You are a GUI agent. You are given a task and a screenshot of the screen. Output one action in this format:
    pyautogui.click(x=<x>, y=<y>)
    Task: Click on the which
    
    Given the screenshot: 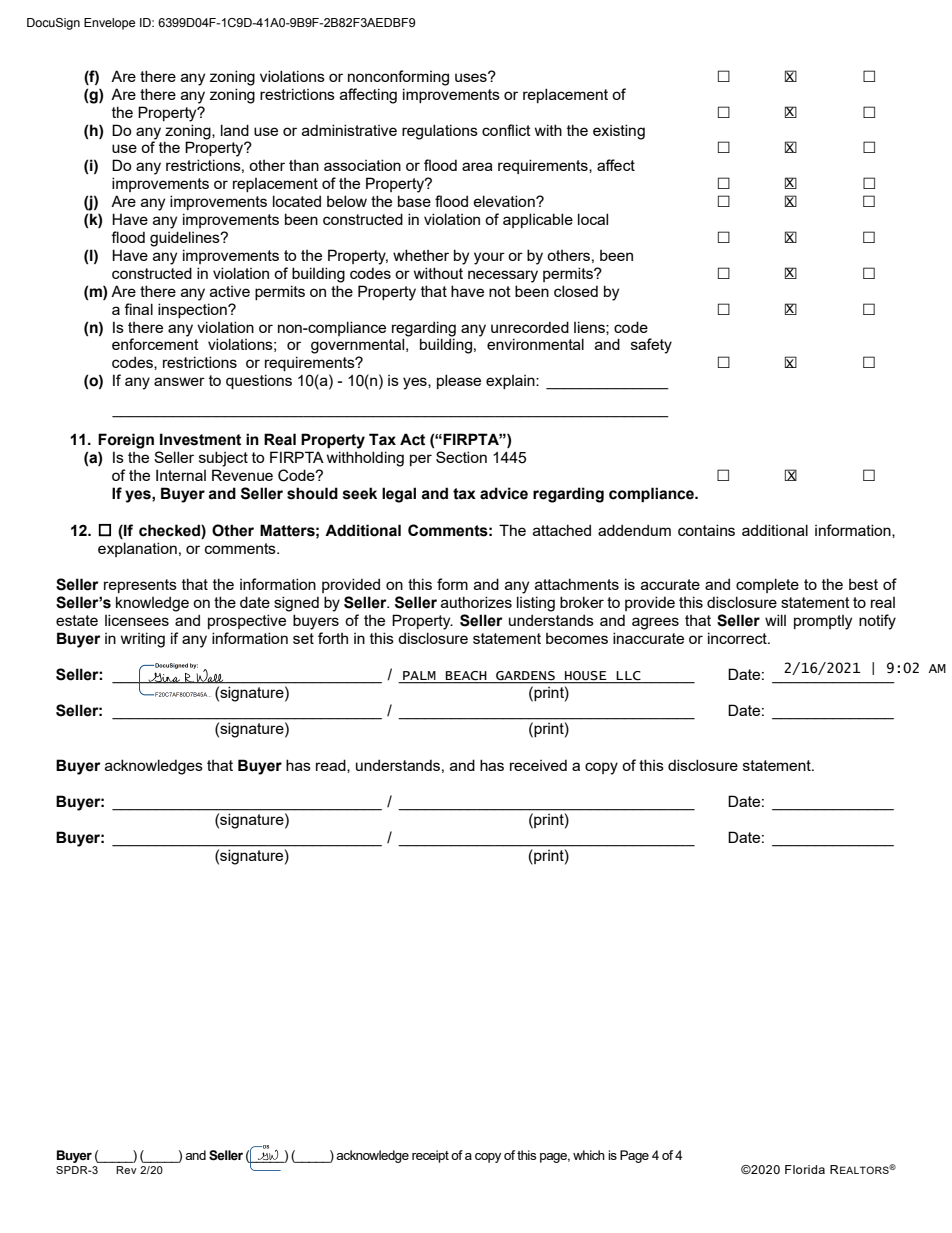 What is the action you would take?
    pyautogui.click(x=589, y=1155)
